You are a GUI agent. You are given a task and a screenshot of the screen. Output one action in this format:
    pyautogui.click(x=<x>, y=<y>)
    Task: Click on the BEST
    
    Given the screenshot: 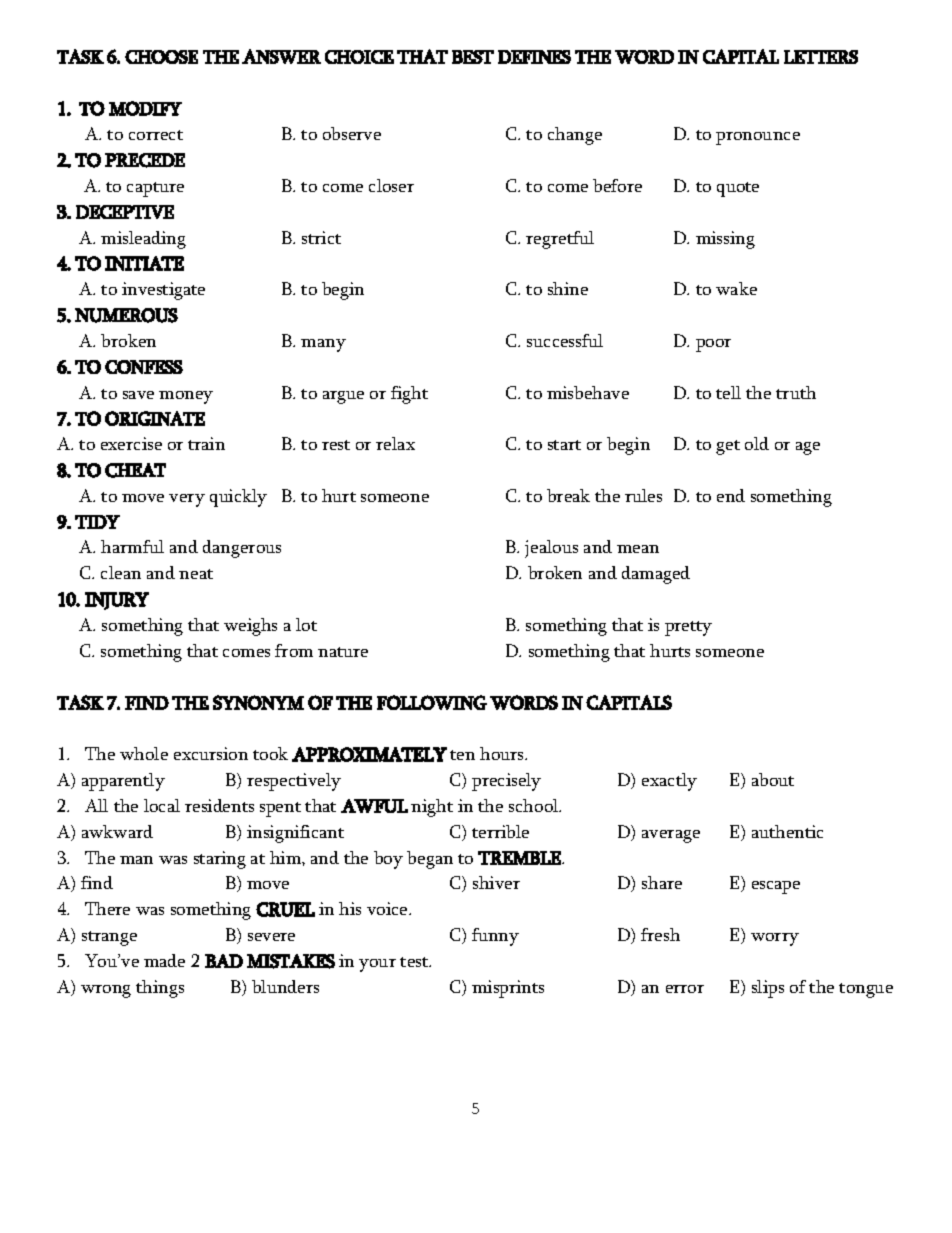 What is the action you would take?
    pyautogui.click(x=473, y=57)
